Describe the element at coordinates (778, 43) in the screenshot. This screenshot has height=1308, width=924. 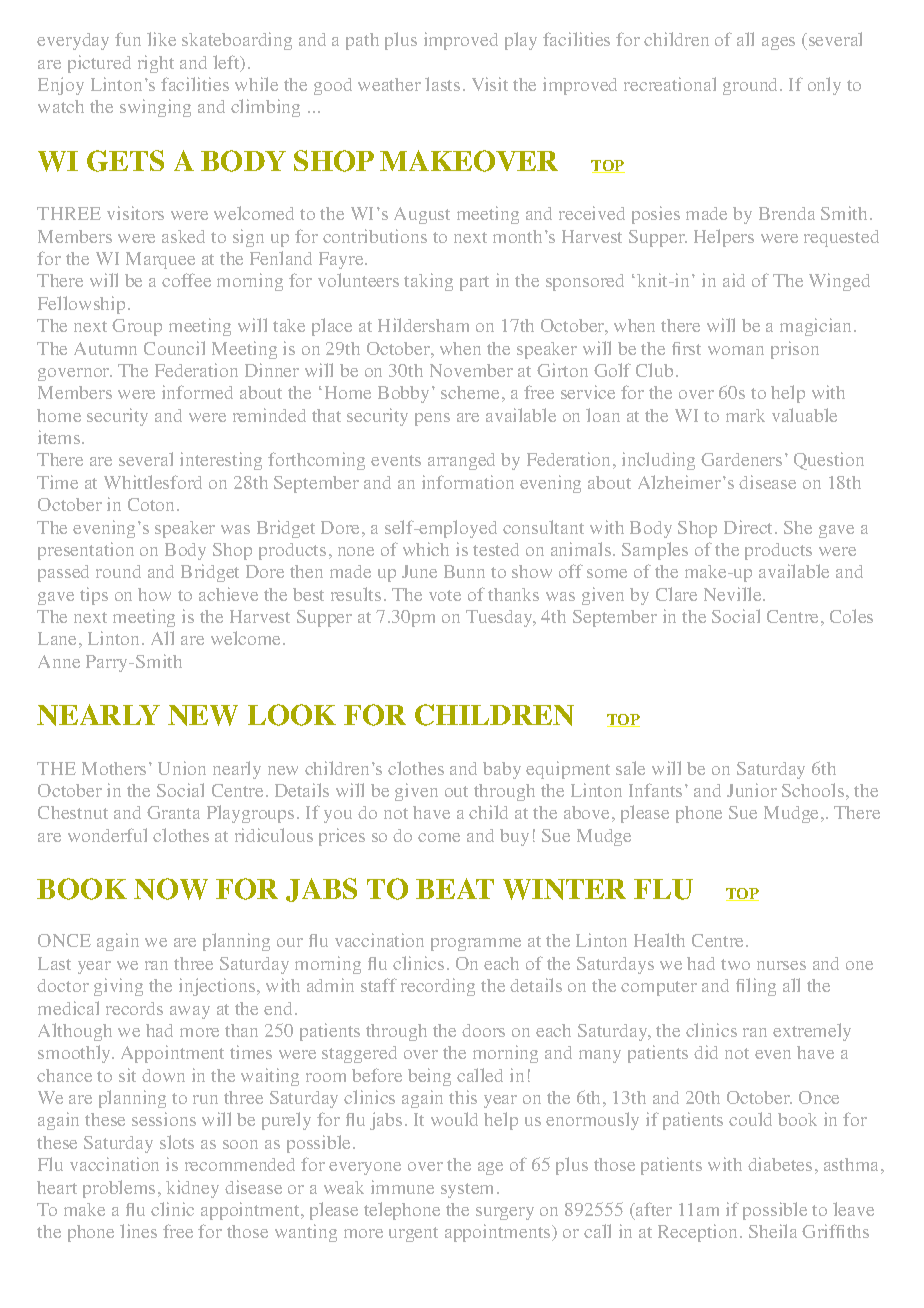
I see `ages` at that location.
